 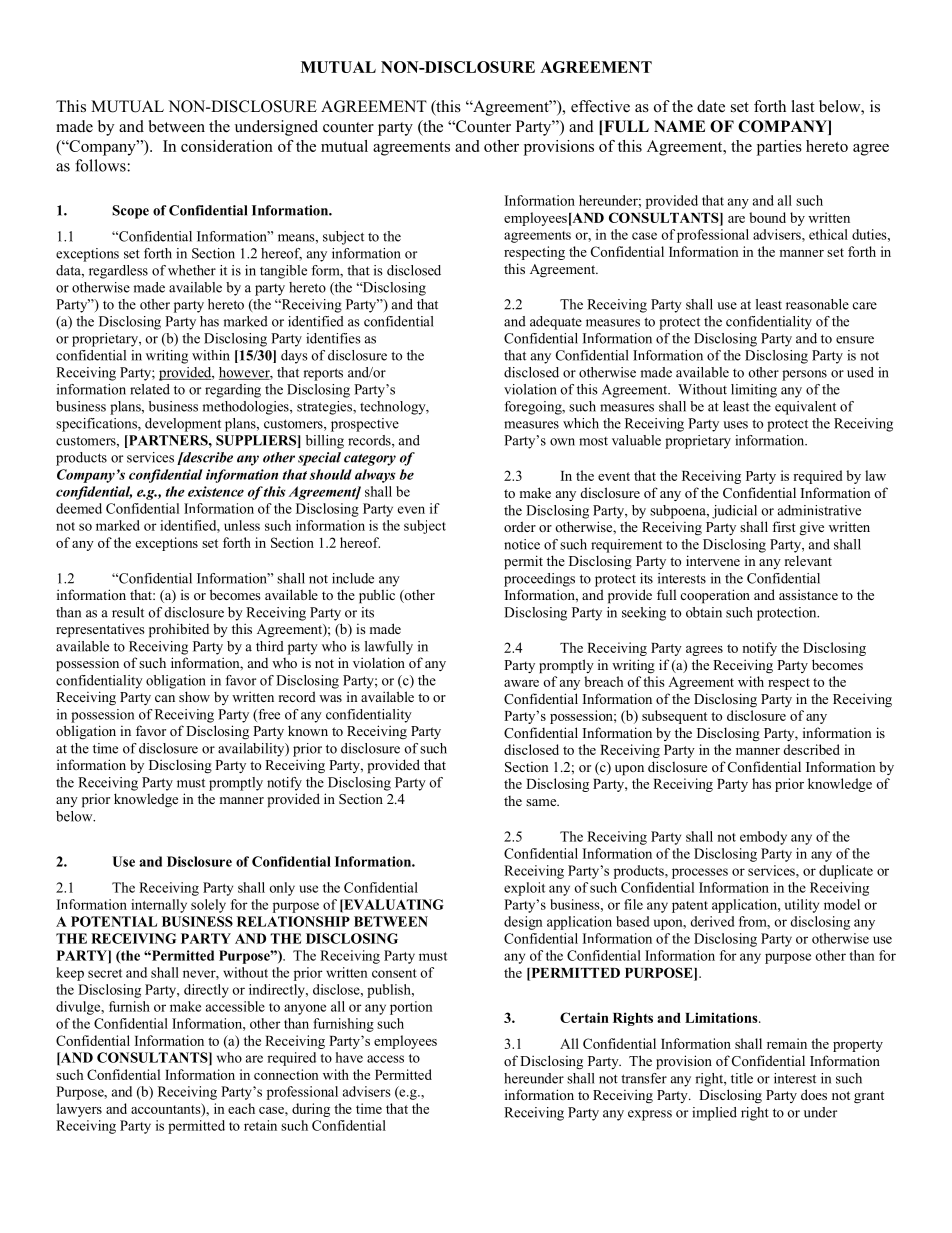 What do you see at coordinates (742, 1078) in the page?
I see `title` at bounding box center [742, 1078].
